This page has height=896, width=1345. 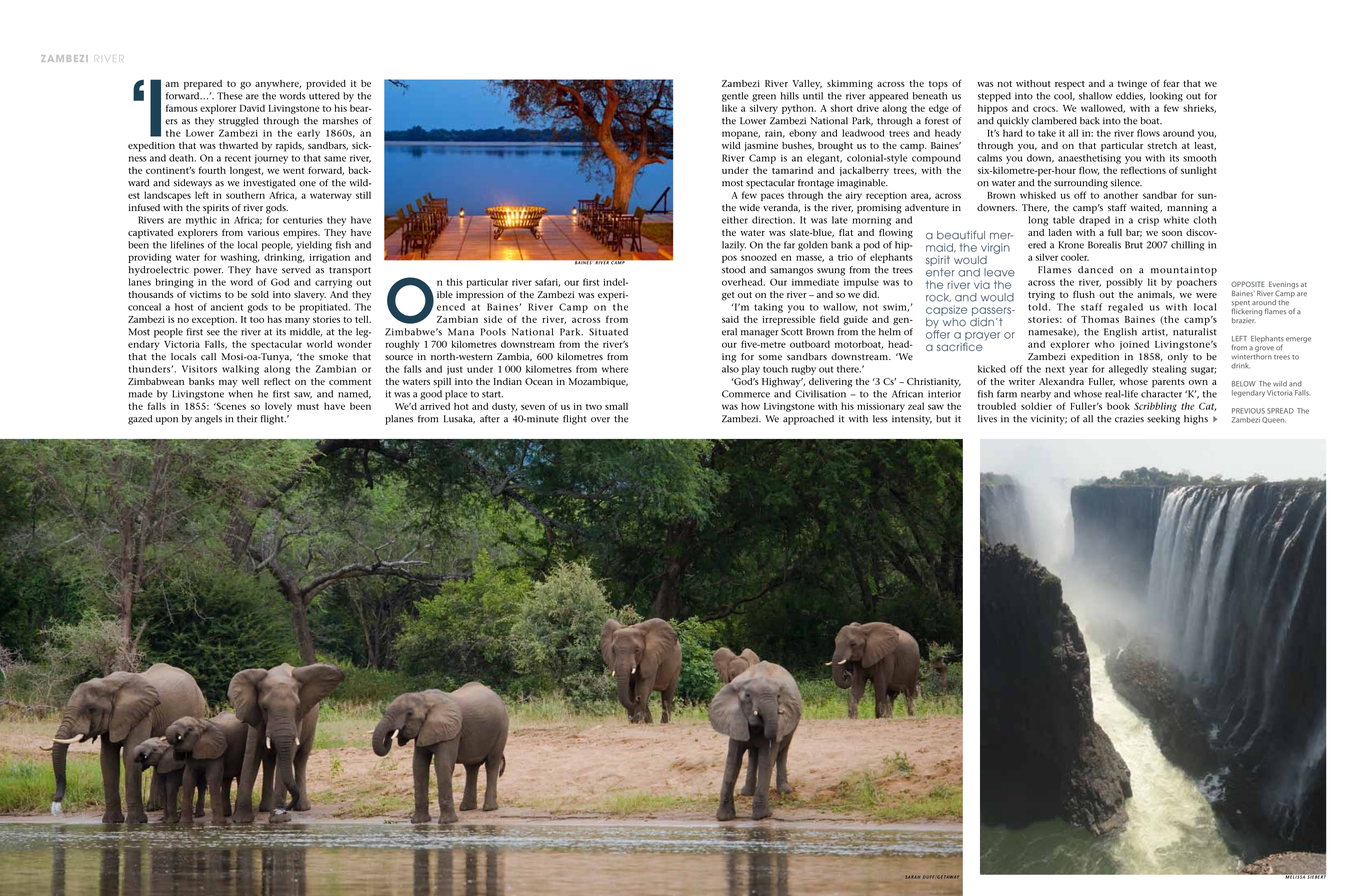 I want to click on lovely, so click(x=278, y=407).
